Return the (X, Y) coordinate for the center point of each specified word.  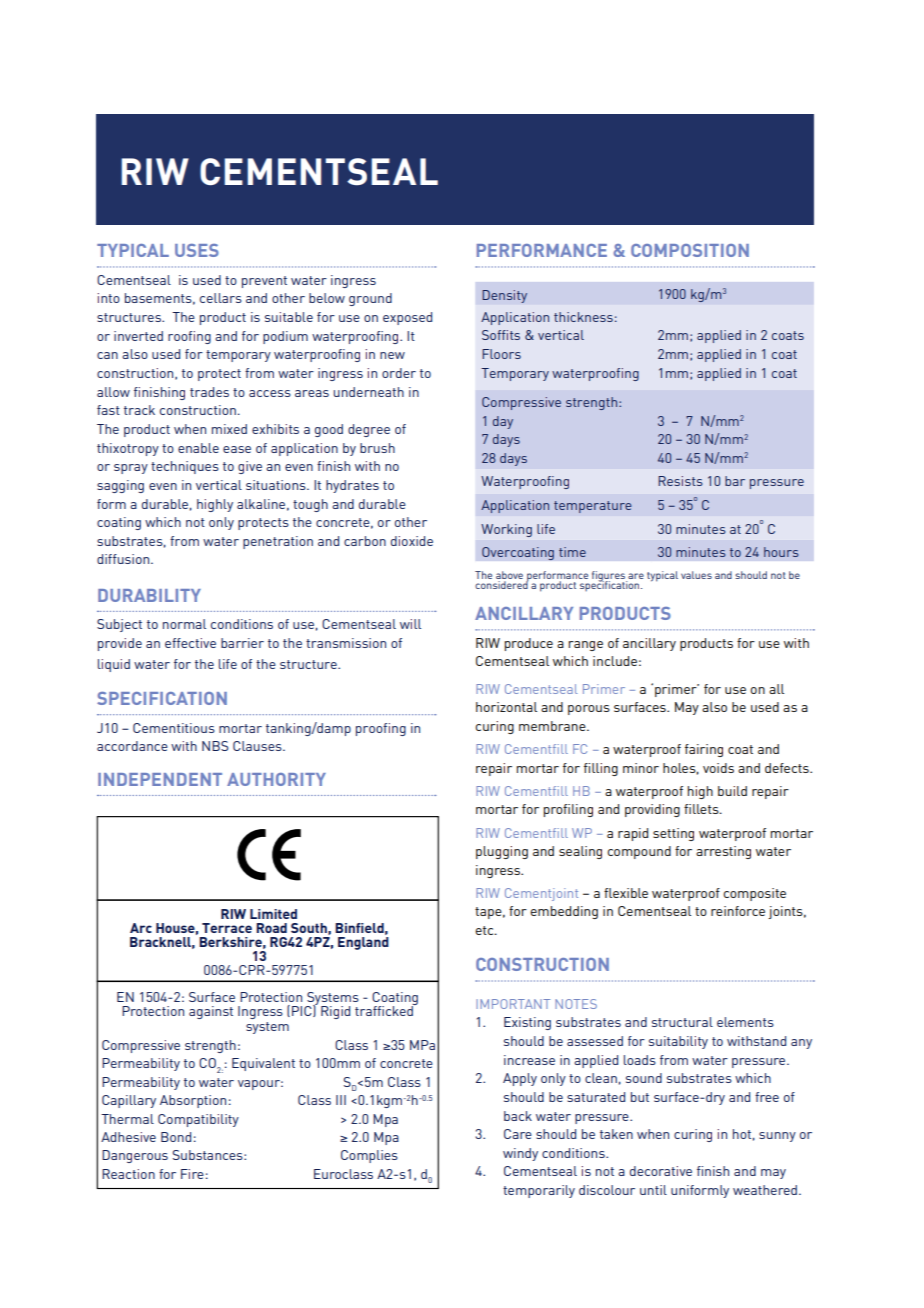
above (509, 575)
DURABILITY (149, 595)
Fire (192, 1174)
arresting (723, 852)
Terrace (227, 928)
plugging (502, 852)
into (109, 298)
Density (504, 296)
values (696, 575)
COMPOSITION (690, 250)
